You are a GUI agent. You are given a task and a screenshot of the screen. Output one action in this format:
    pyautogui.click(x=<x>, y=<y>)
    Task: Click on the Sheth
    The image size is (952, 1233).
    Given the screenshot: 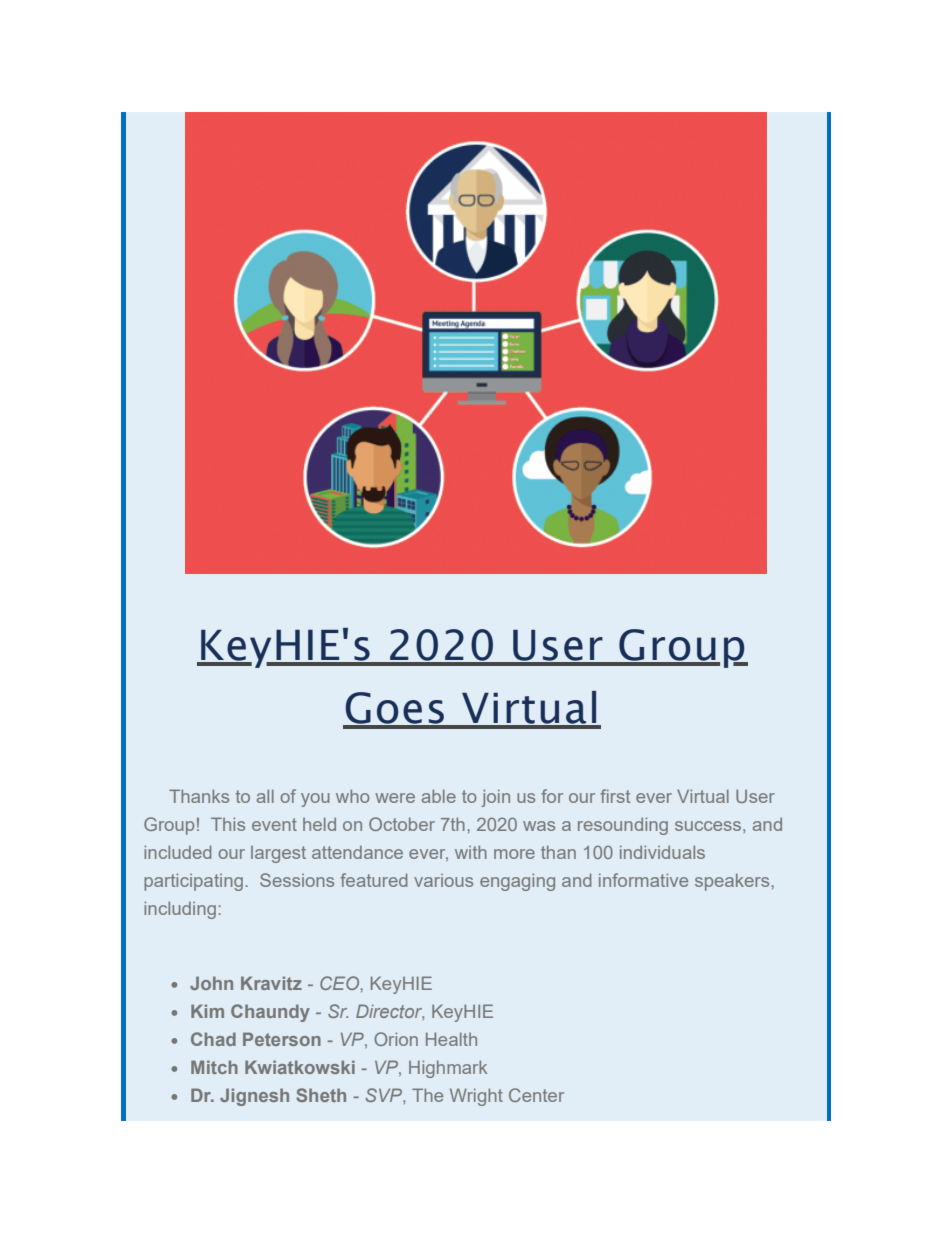 What is the action you would take?
    pyautogui.click(x=321, y=1095)
